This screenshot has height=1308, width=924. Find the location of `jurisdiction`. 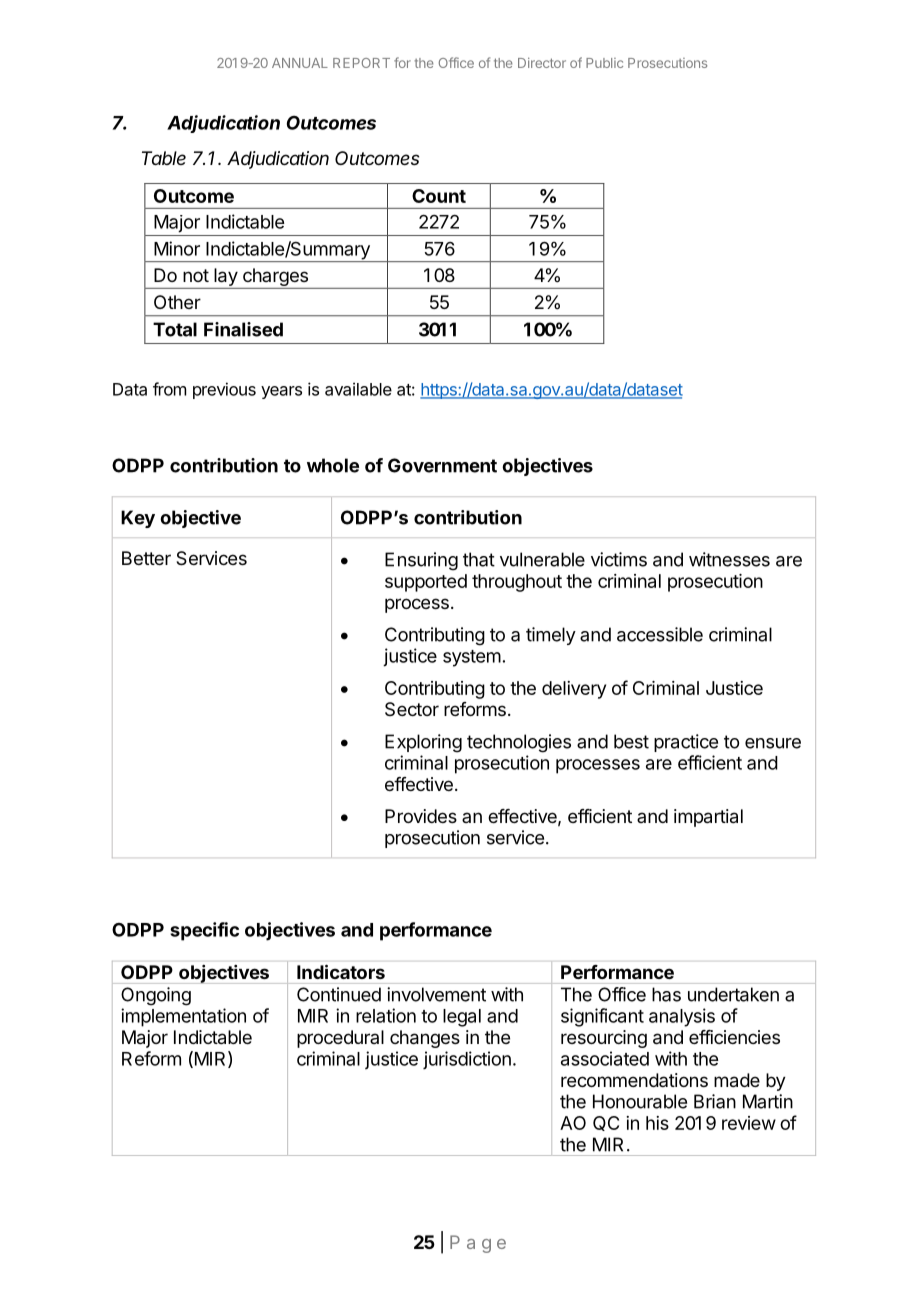

jurisdiction is located at coordinates (467, 1060).
